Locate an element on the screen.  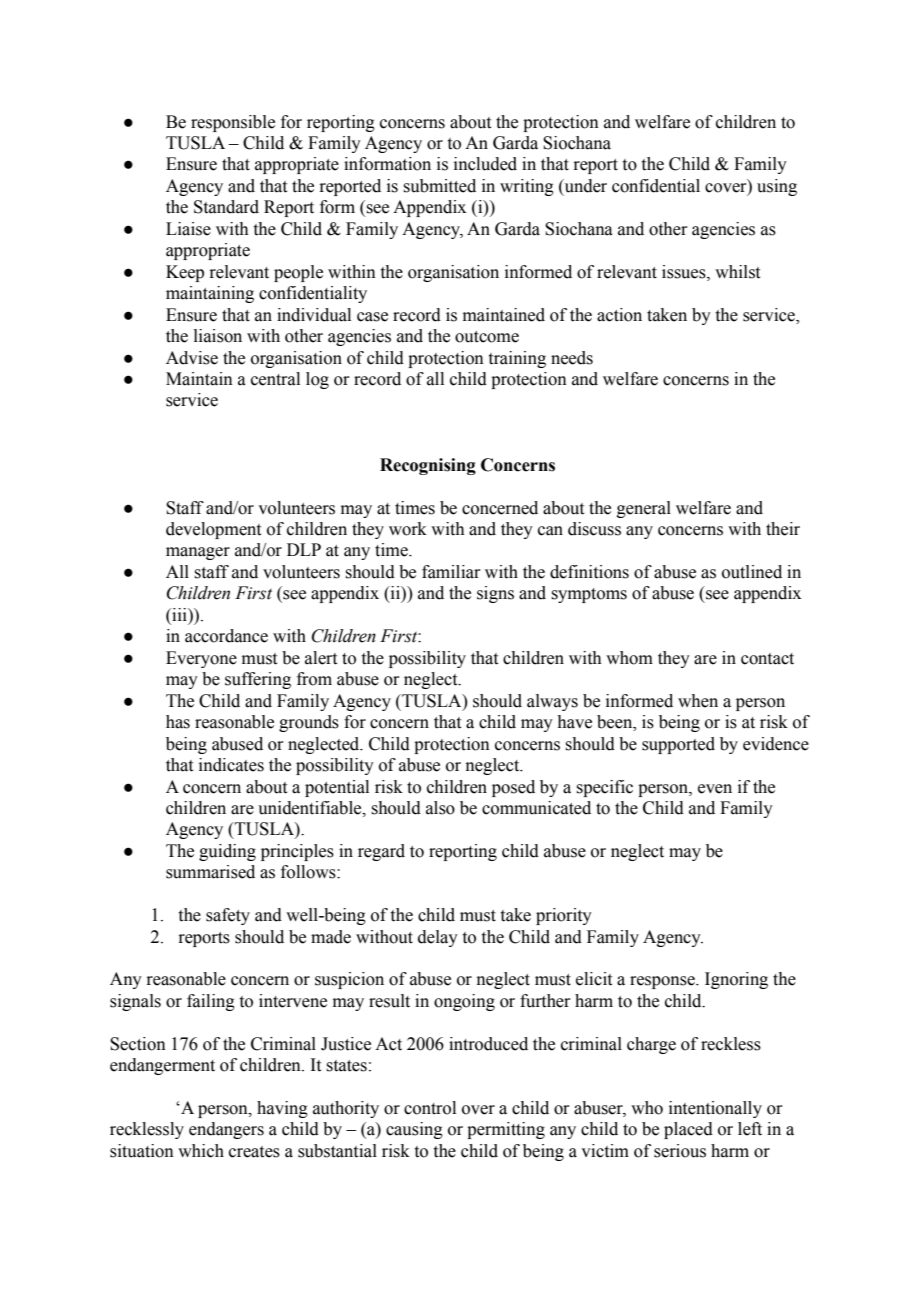
under is located at coordinates (584, 187).
